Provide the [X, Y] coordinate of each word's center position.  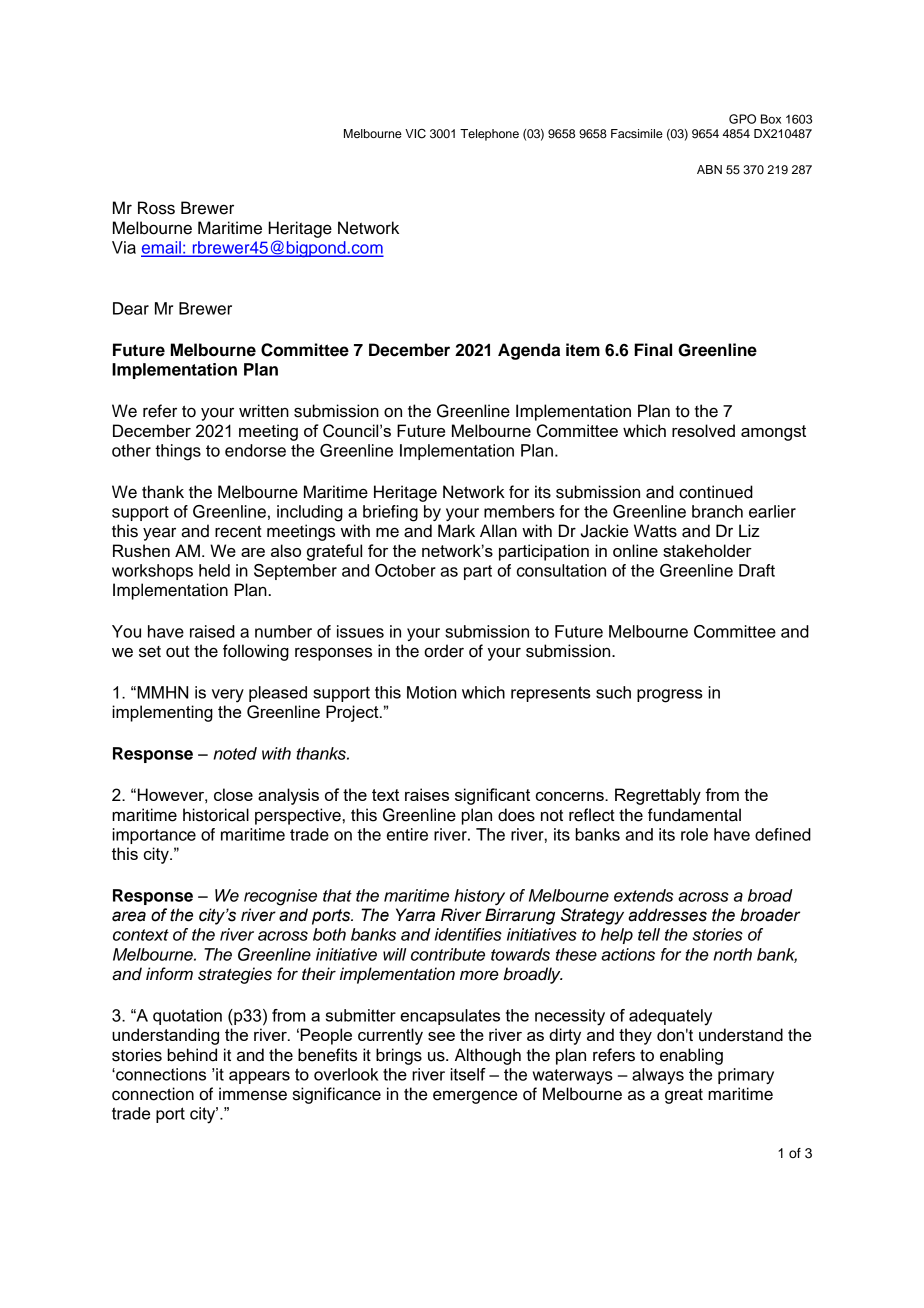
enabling [691, 1056]
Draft [757, 570]
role [694, 834]
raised [212, 631]
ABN [709, 169]
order [444, 651]
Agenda [529, 351]
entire [407, 834]
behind [192, 1055]
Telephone [489, 135]
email [162, 248]
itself [468, 1074]
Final [653, 350]
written [264, 411]
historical [216, 815]
